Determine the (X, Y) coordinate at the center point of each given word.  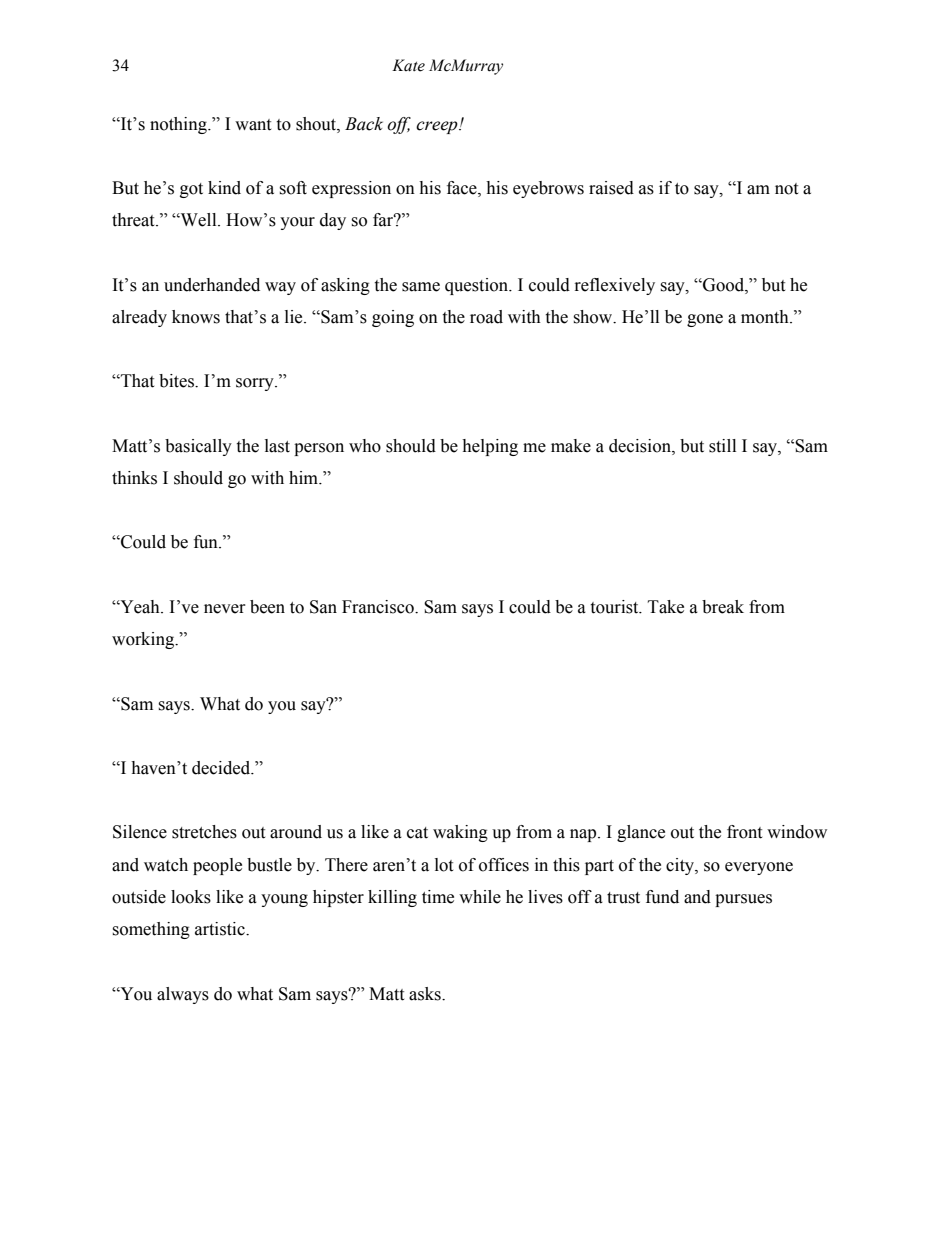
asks (426, 994)
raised (611, 188)
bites (177, 381)
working (144, 640)
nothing (179, 125)
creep (438, 127)
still (722, 446)
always (183, 995)
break (723, 607)
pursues (743, 900)
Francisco (379, 607)
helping (490, 447)
